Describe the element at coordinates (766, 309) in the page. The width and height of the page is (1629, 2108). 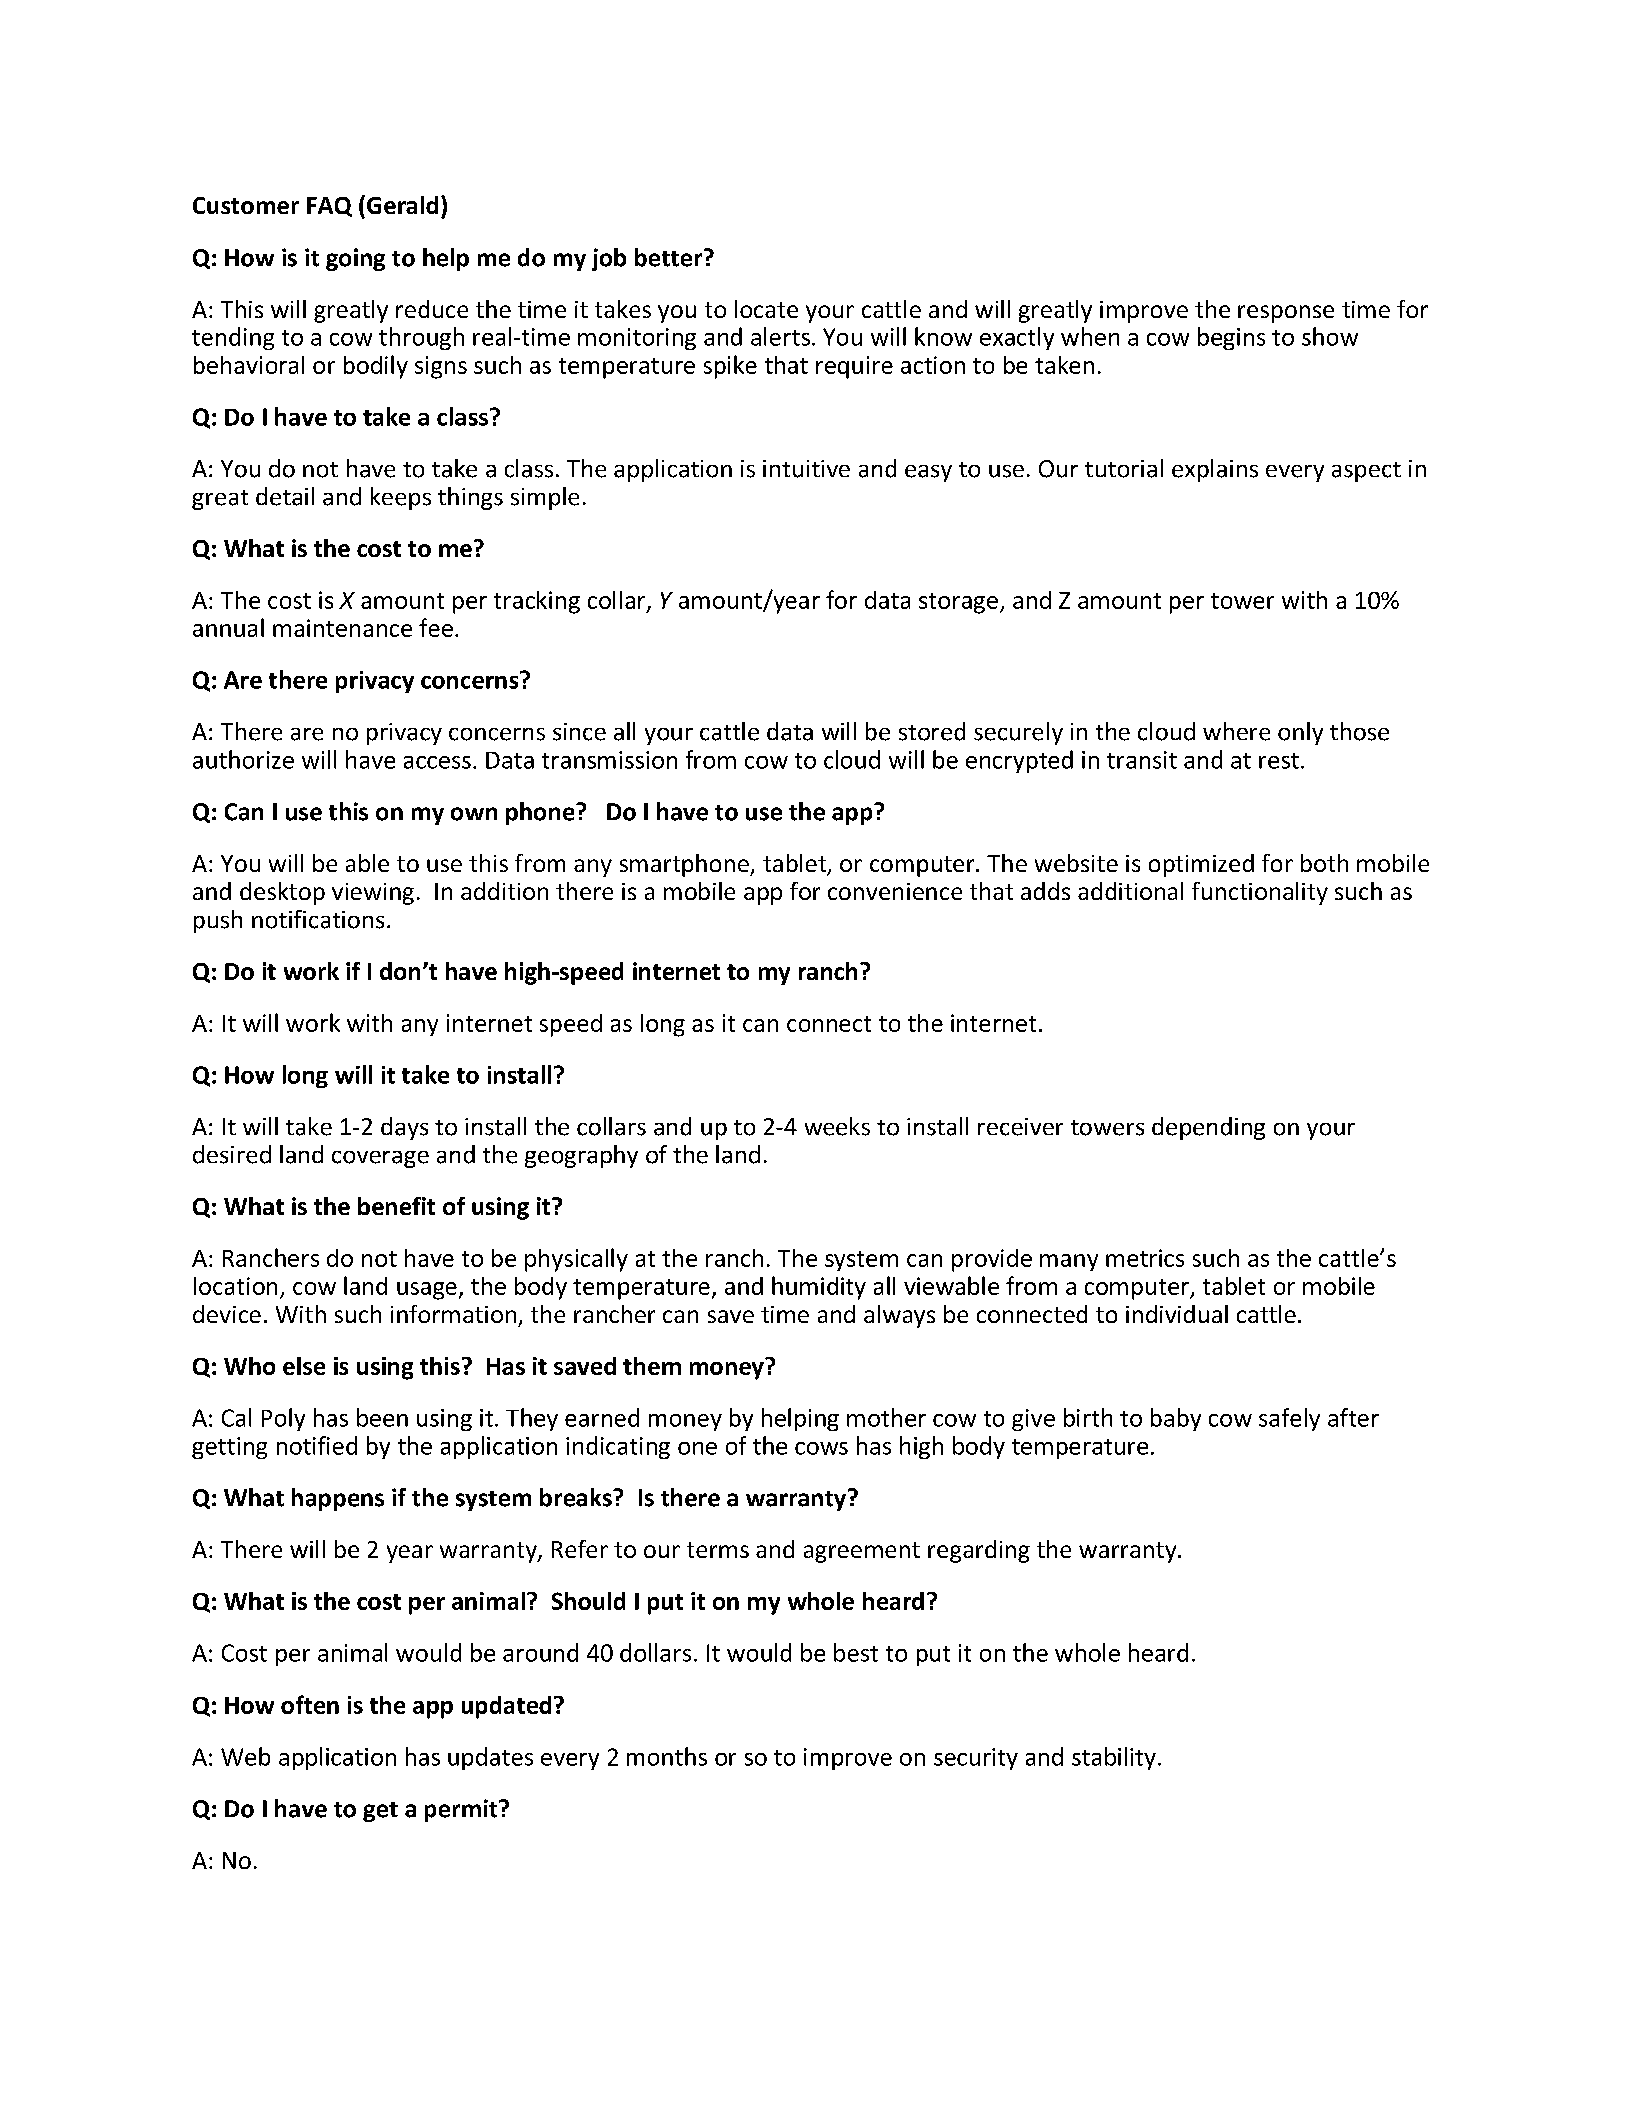
I see `locate` at that location.
